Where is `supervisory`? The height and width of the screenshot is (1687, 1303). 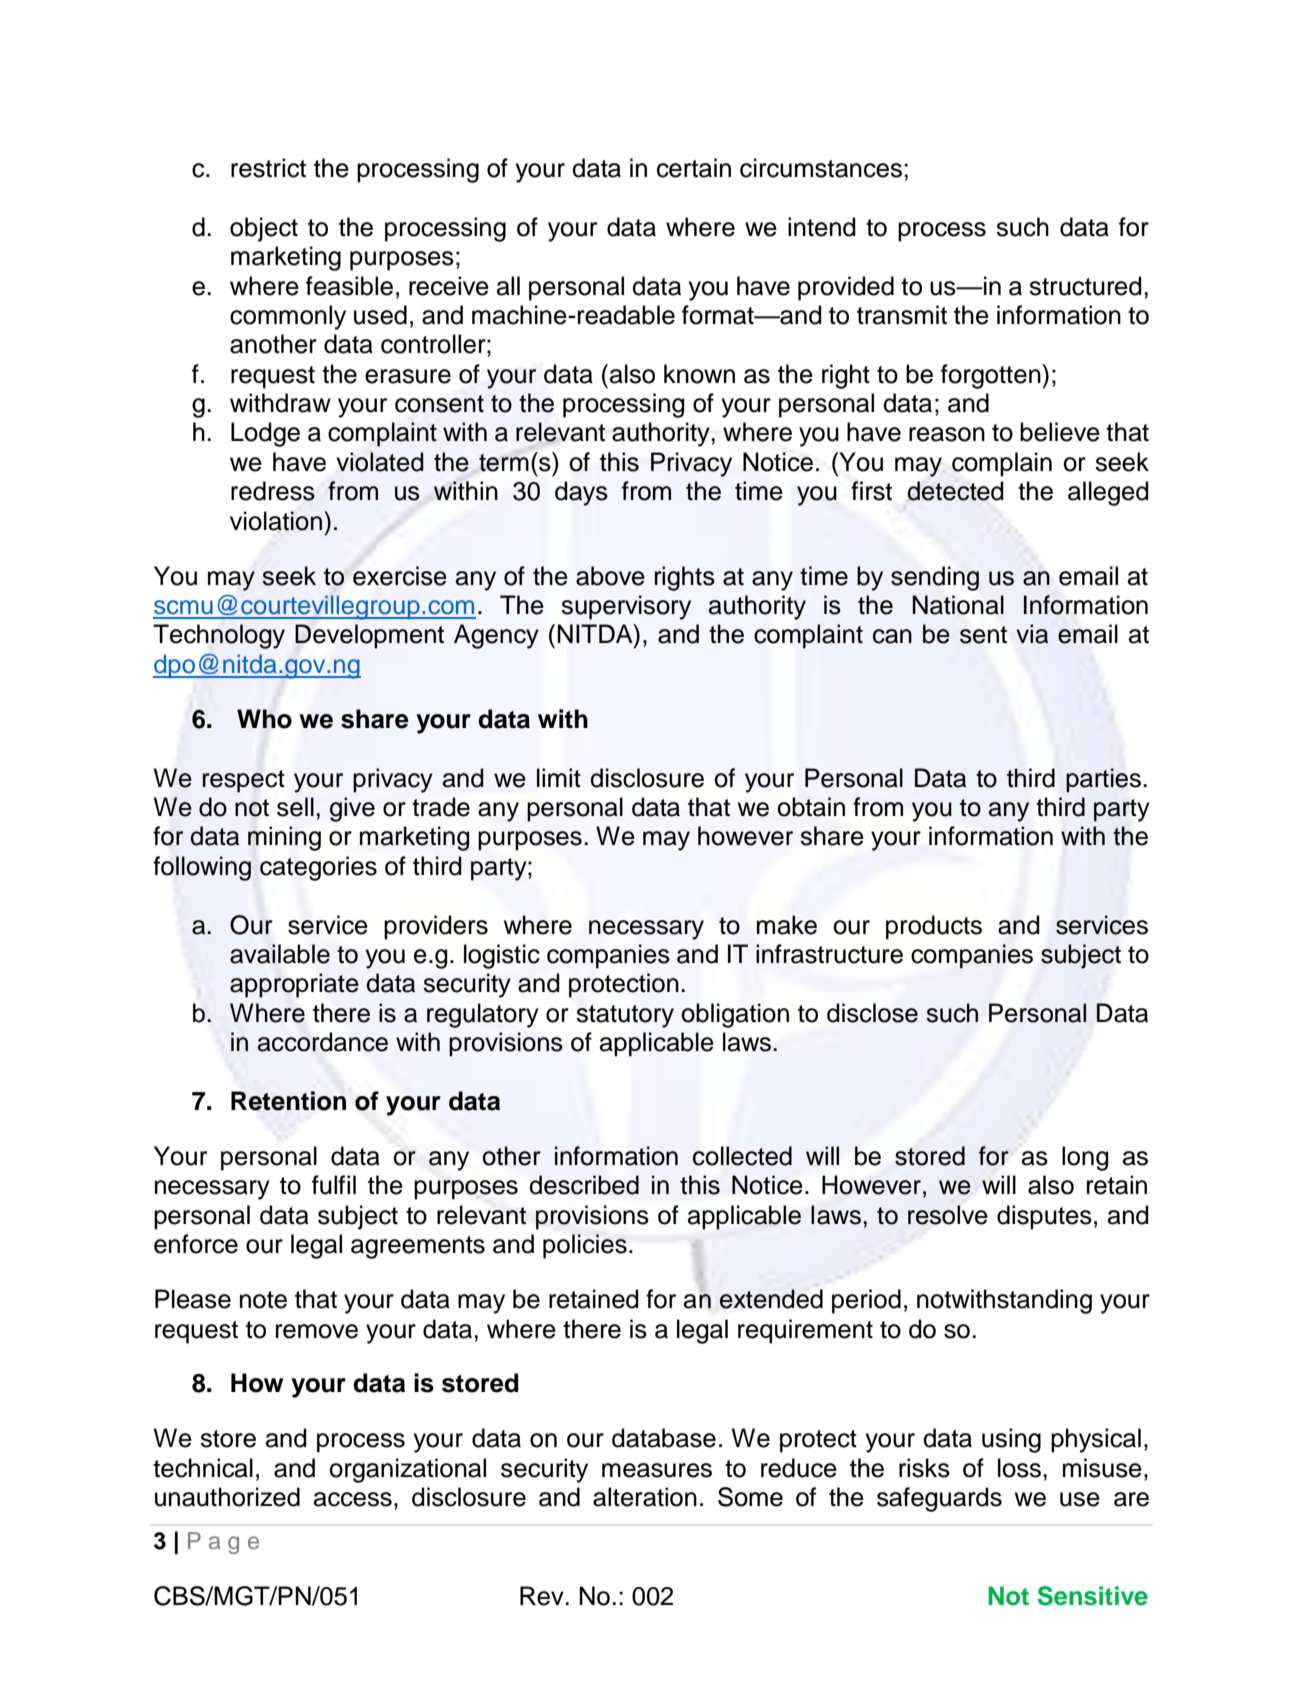 supervisory is located at coordinates (626, 607).
